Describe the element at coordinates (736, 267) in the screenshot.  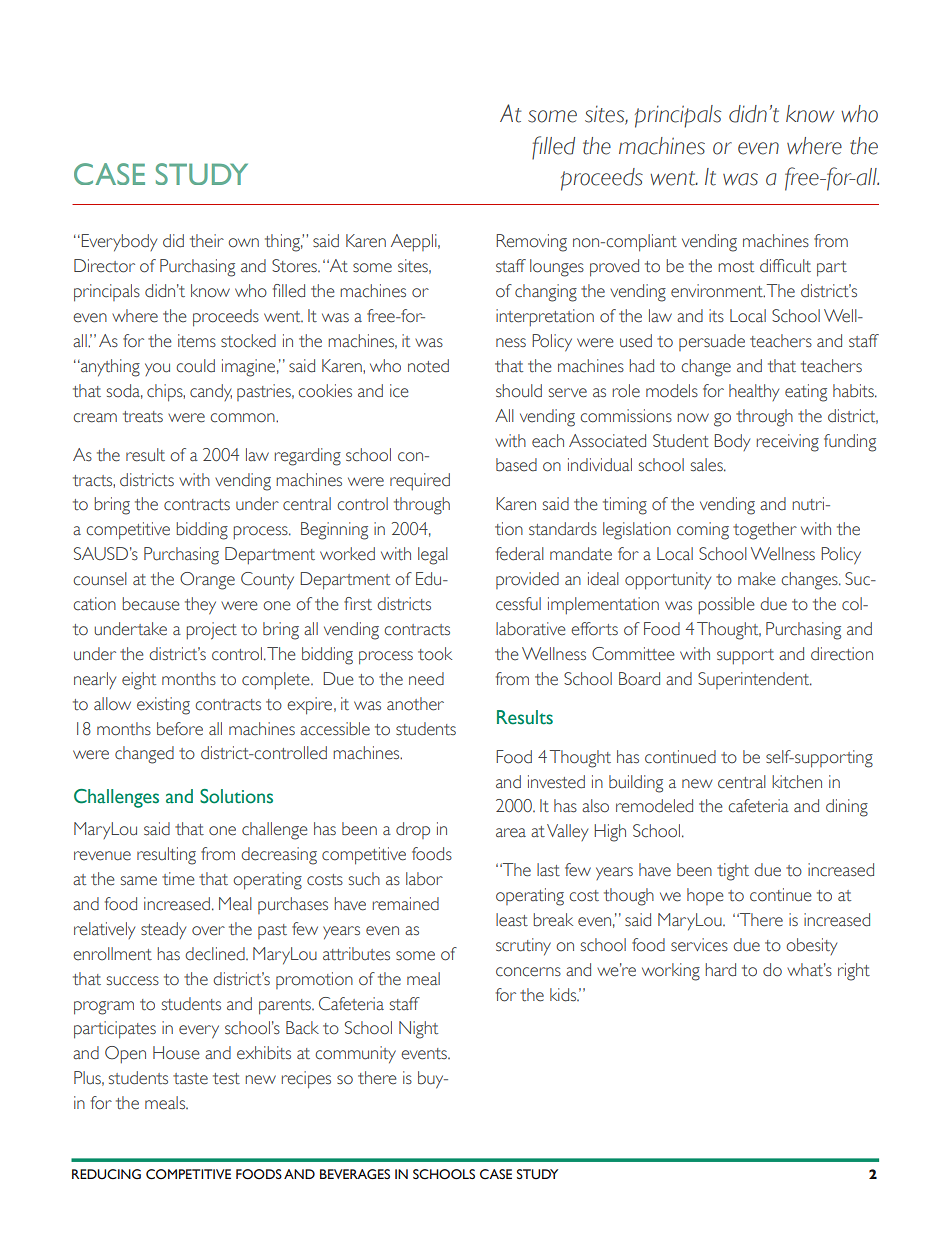
I see `most` at that location.
